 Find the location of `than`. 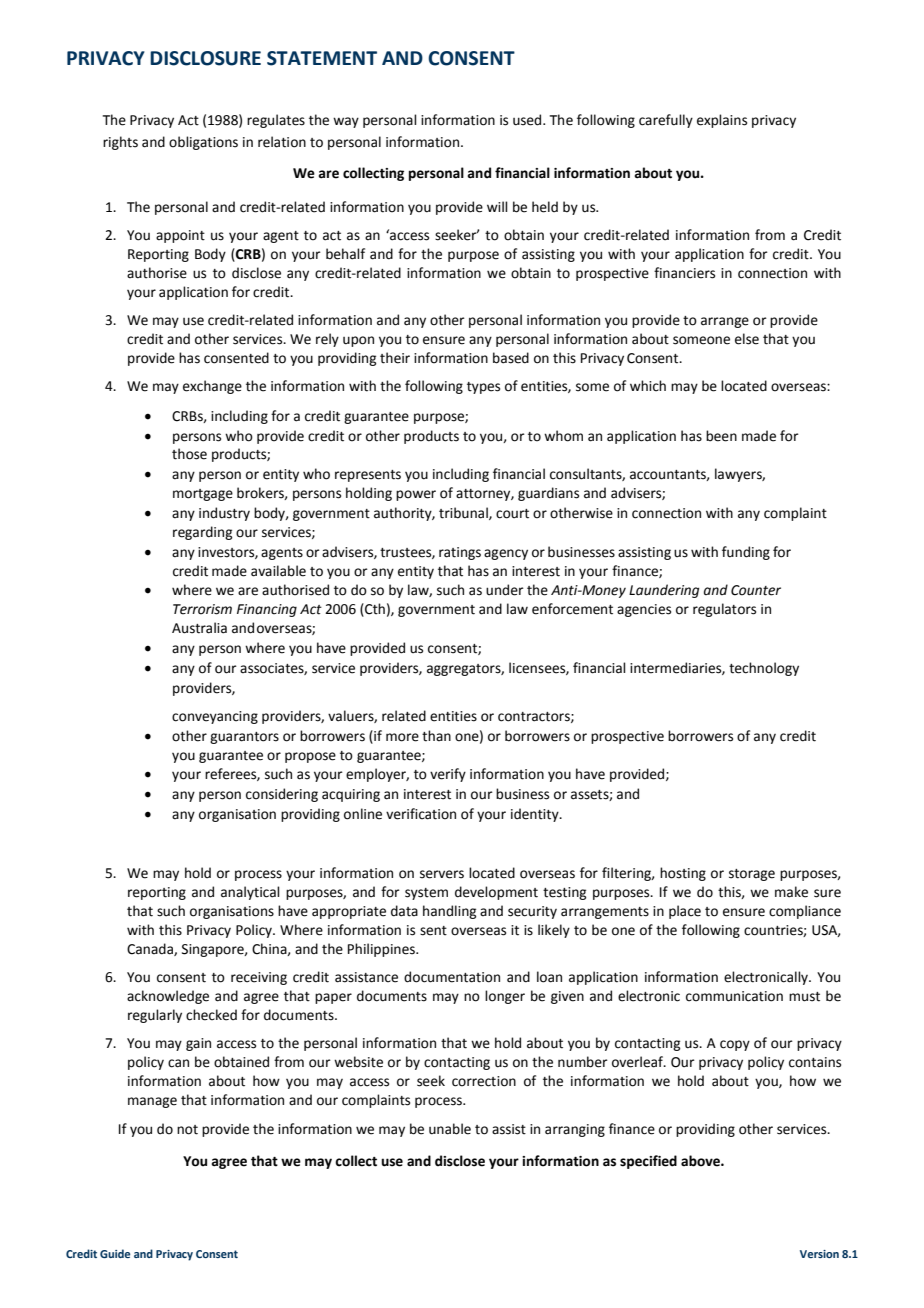

than is located at coordinates (436, 736).
